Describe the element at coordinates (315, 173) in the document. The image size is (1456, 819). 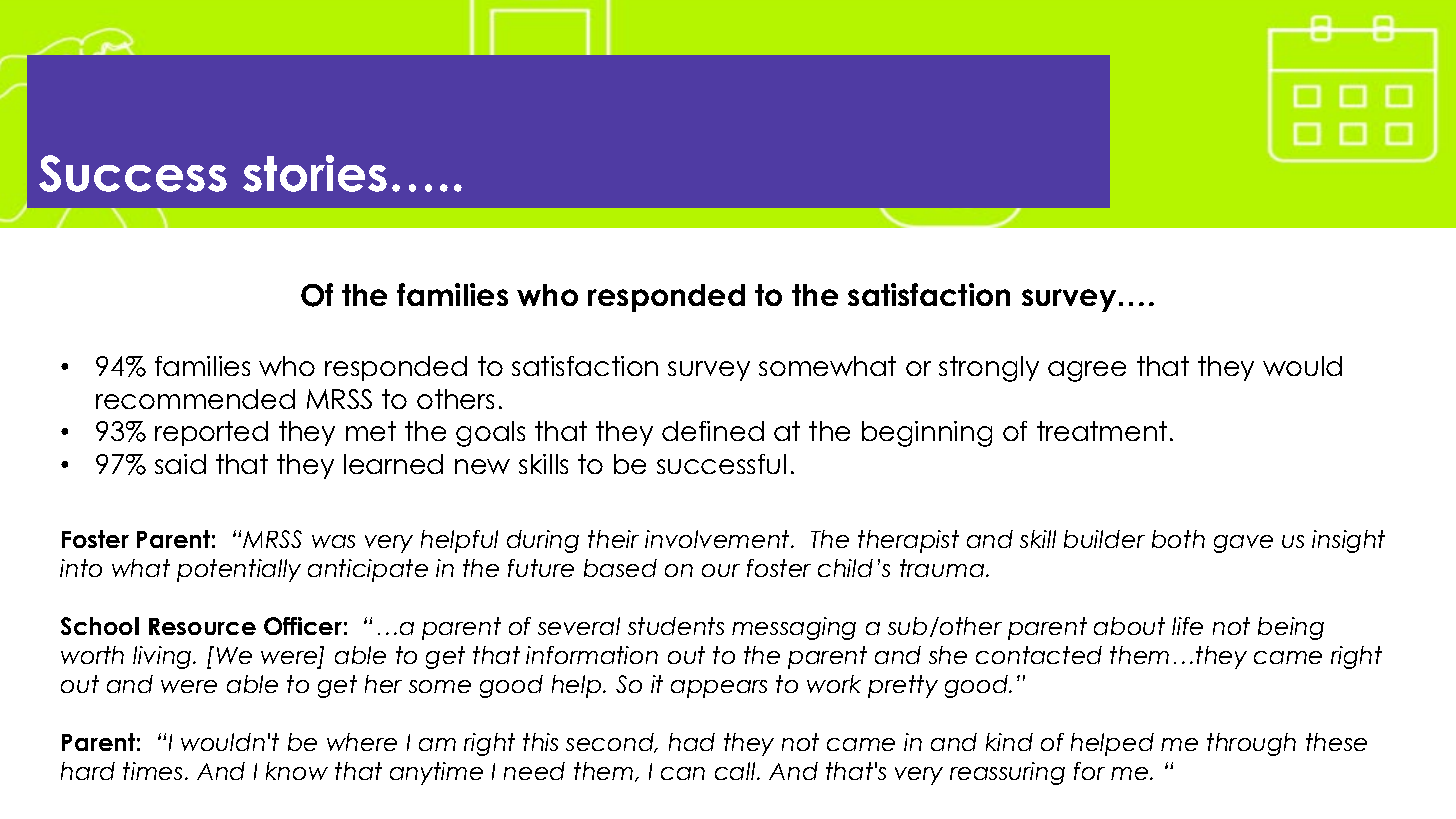
I see `stories` at that location.
